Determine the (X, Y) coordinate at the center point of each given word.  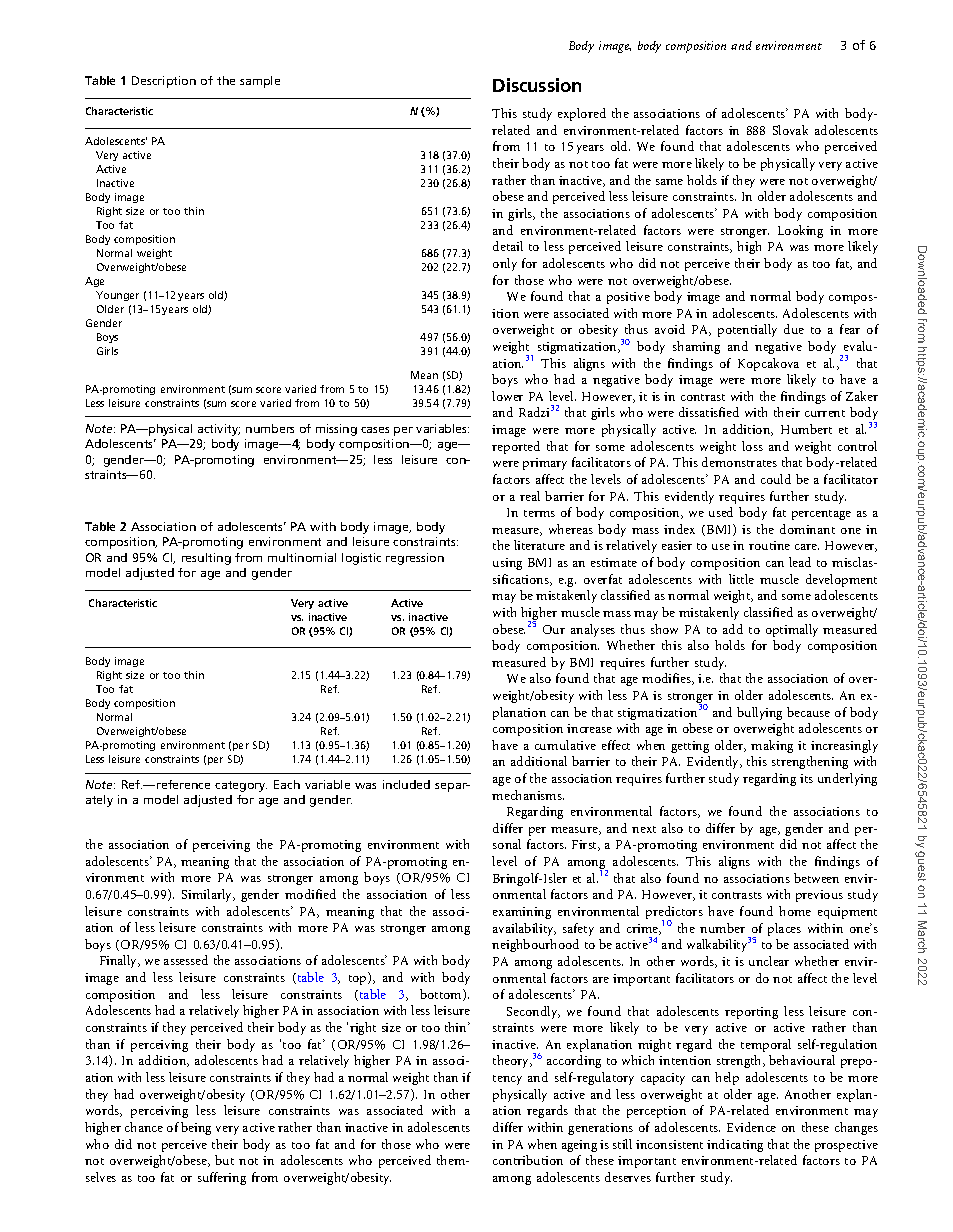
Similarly (208, 895)
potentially (747, 330)
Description (164, 82)
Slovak (790, 130)
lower (507, 396)
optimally (792, 630)
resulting (206, 559)
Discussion (537, 85)
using (507, 564)
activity (219, 430)
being (196, 1128)
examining (522, 913)
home (795, 911)
